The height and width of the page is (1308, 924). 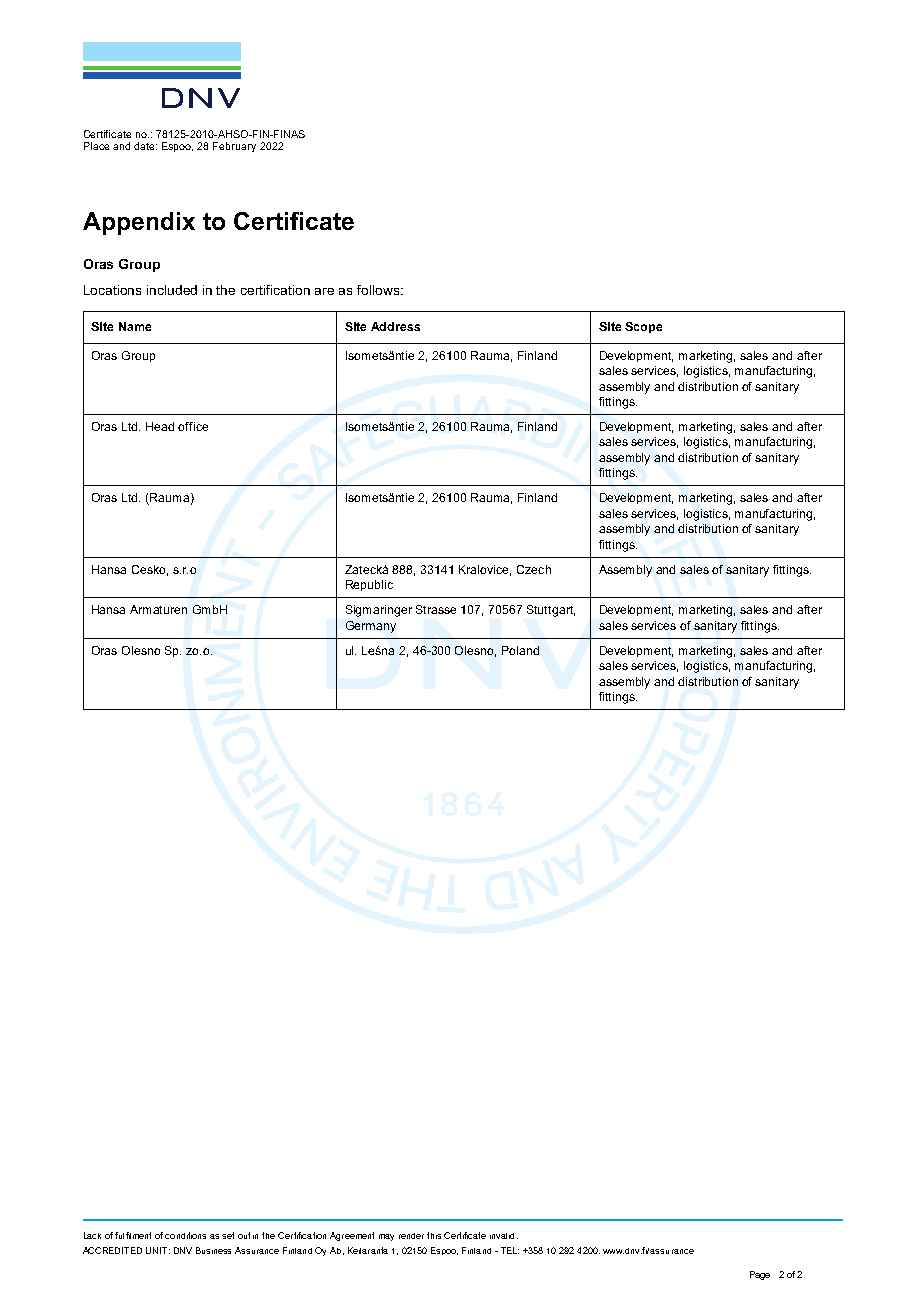 What do you see at coordinates (551, 611) in the page?
I see `Stuttgart` at bounding box center [551, 611].
